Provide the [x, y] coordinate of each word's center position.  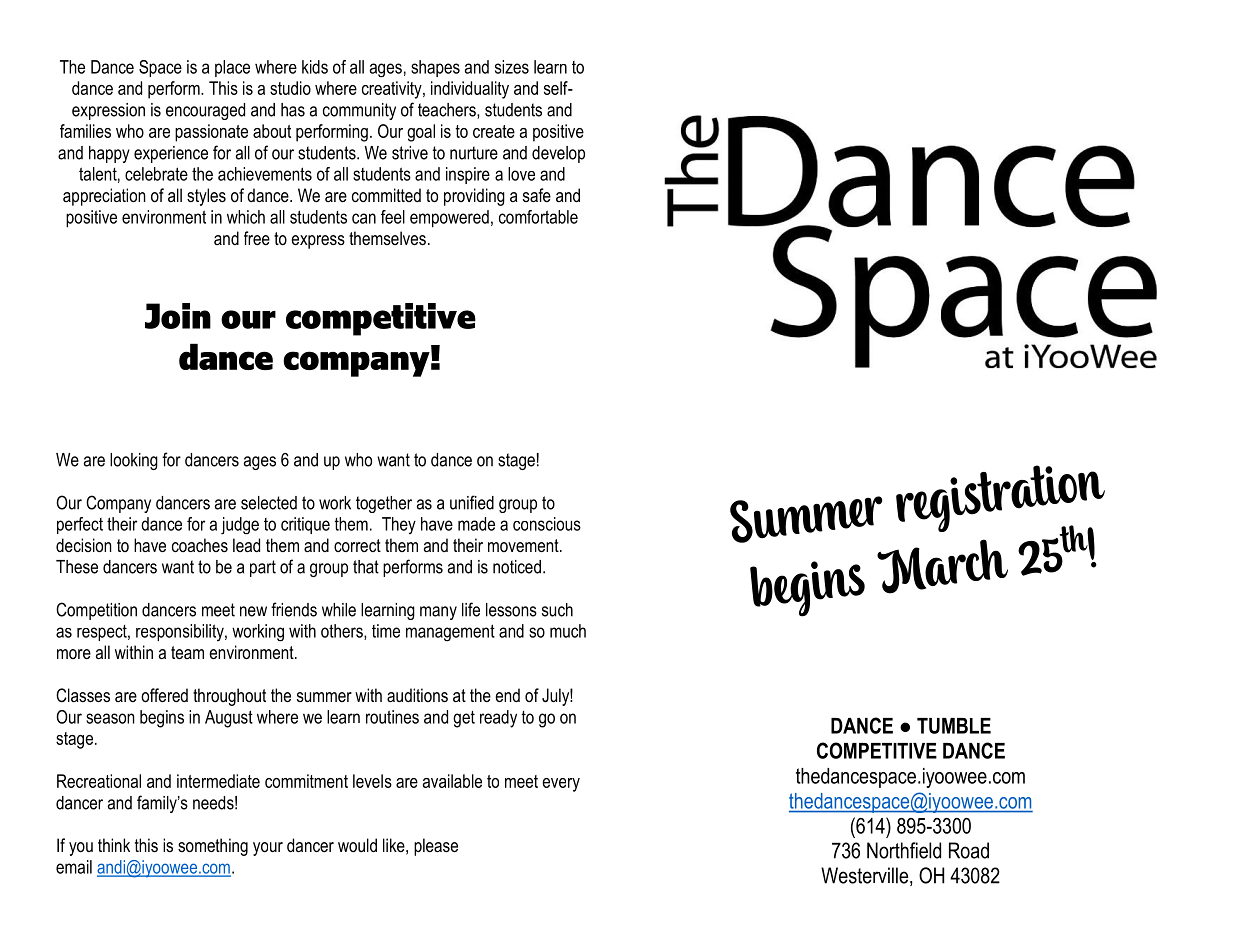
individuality [470, 90]
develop [558, 154]
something [213, 847]
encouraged [205, 111]
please [436, 847]
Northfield [904, 850]
